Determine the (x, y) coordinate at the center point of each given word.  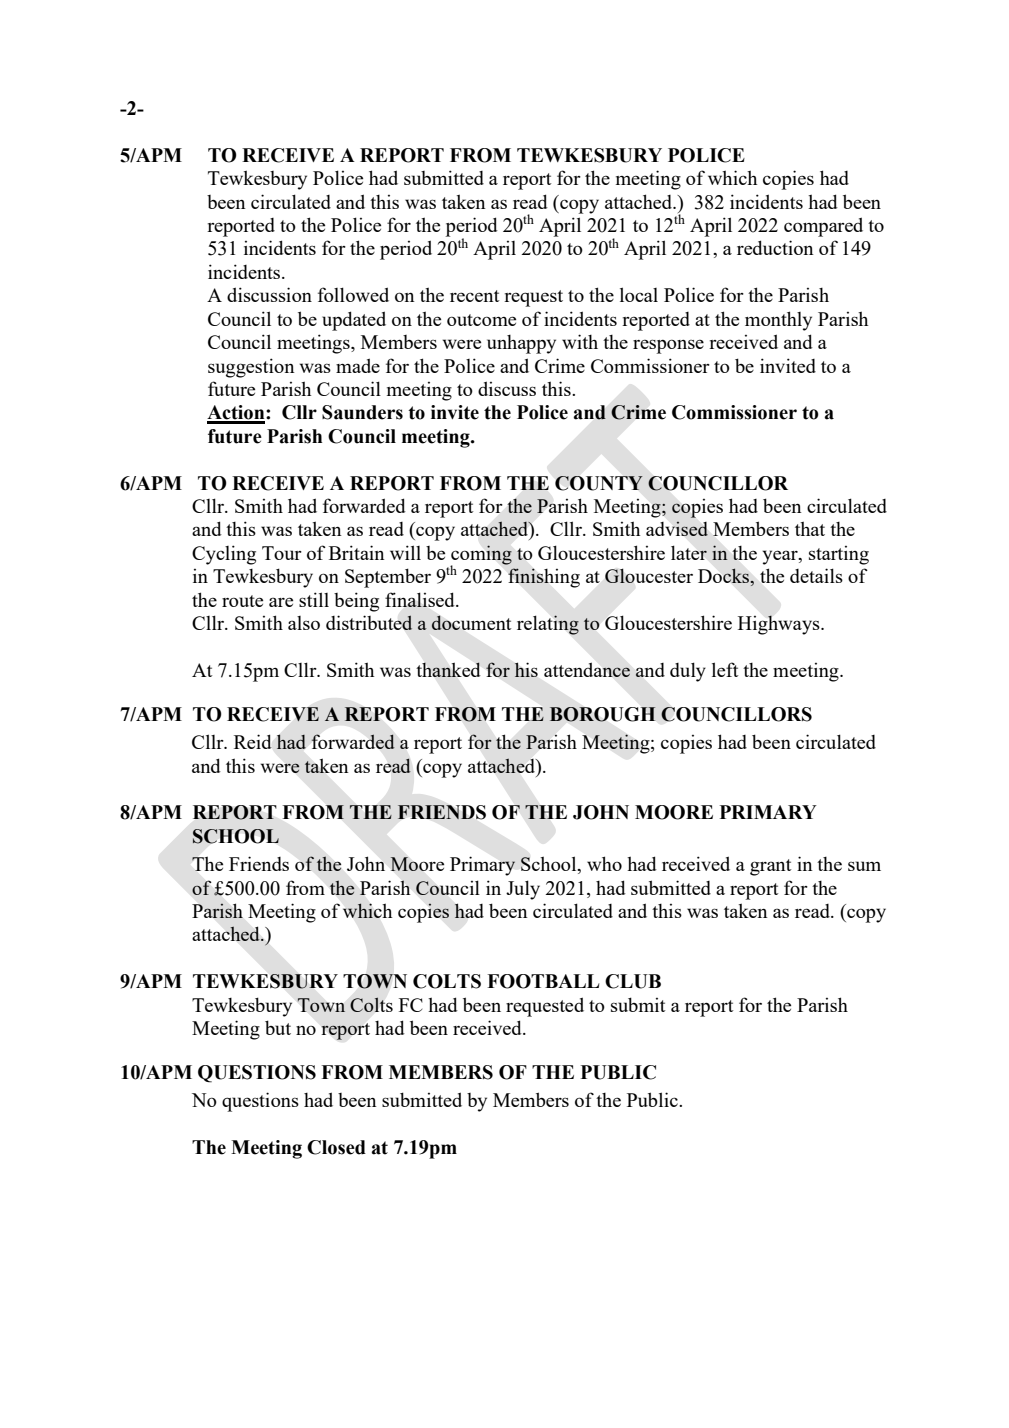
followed (353, 294)
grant (771, 867)
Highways (780, 625)
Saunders (362, 412)
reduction (775, 247)
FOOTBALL (543, 981)
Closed (336, 1147)
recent (475, 296)
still (314, 599)
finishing (544, 578)
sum (864, 866)
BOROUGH (602, 714)
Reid (253, 741)
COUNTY (599, 483)
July (523, 890)
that (810, 528)
